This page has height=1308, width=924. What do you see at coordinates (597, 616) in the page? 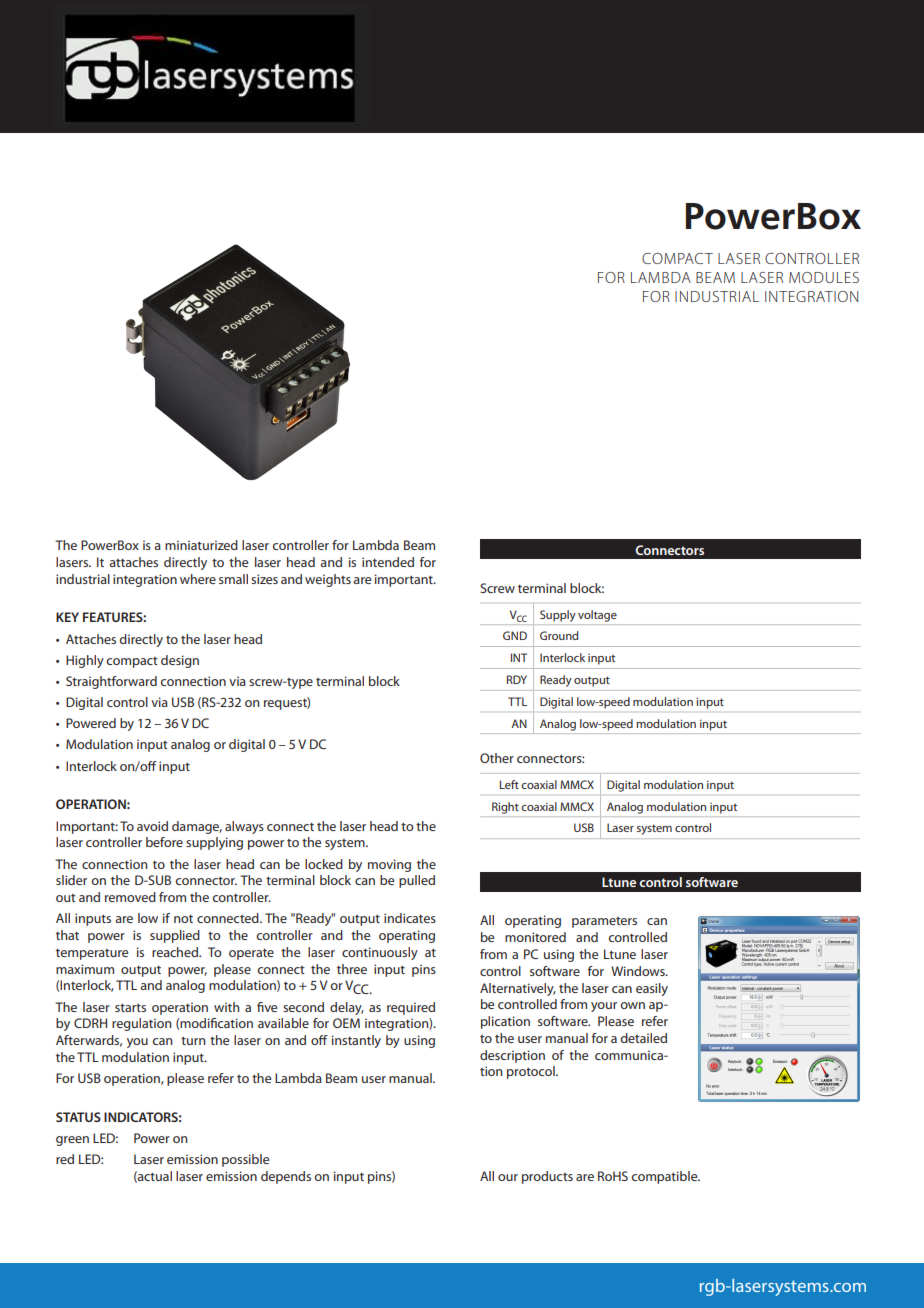
I see `voltage` at bounding box center [597, 616].
